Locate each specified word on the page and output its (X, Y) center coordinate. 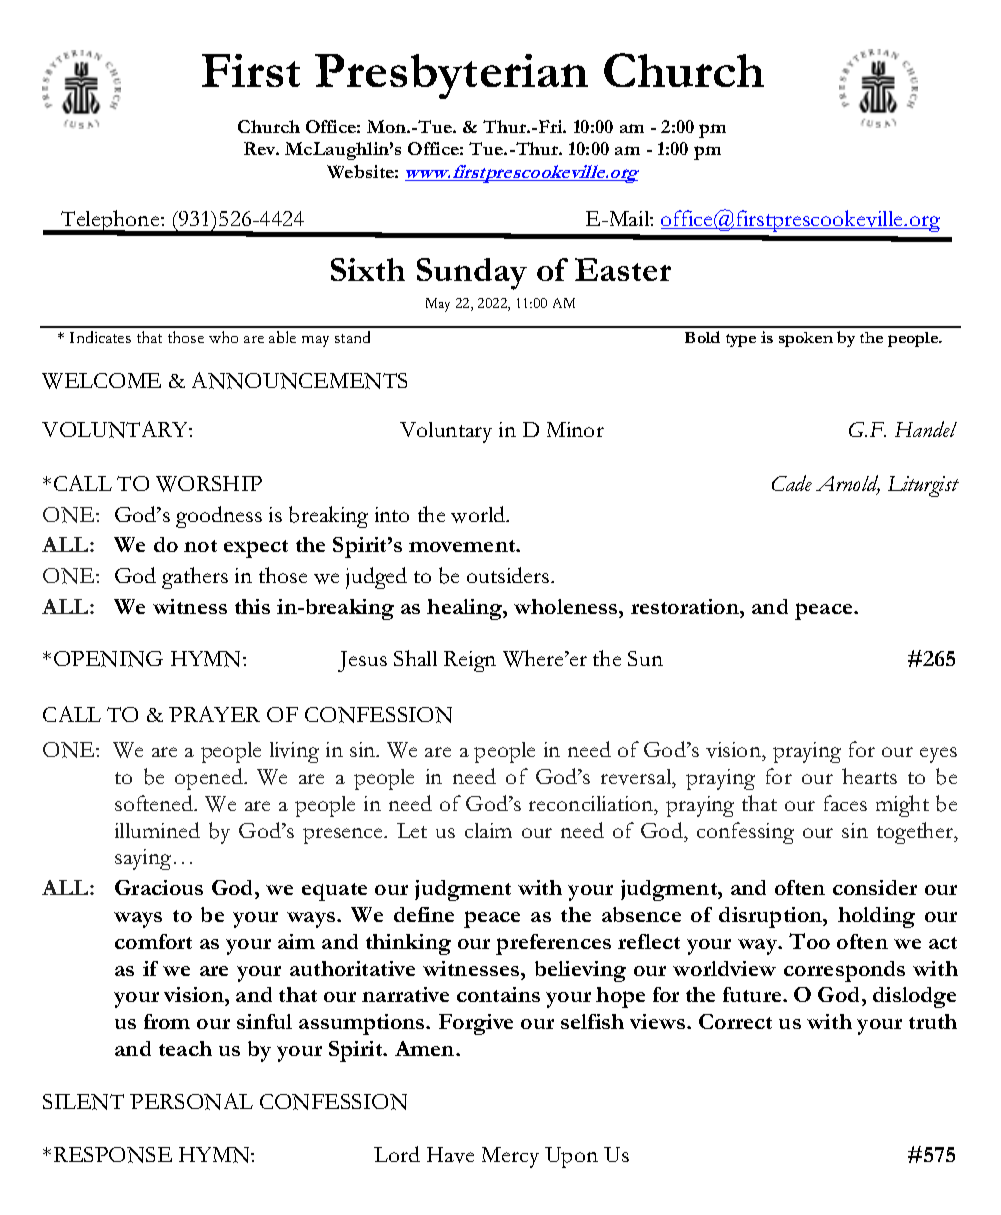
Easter (623, 269)
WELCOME (101, 381)
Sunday (472, 274)
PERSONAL (191, 1101)
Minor (575, 429)
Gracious (159, 887)
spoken (806, 339)
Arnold (848, 484)
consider (875, 887)
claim (488, 830)
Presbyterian (451, 76)
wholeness (567, 606)
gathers (195, 578)
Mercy (510, 1157)
